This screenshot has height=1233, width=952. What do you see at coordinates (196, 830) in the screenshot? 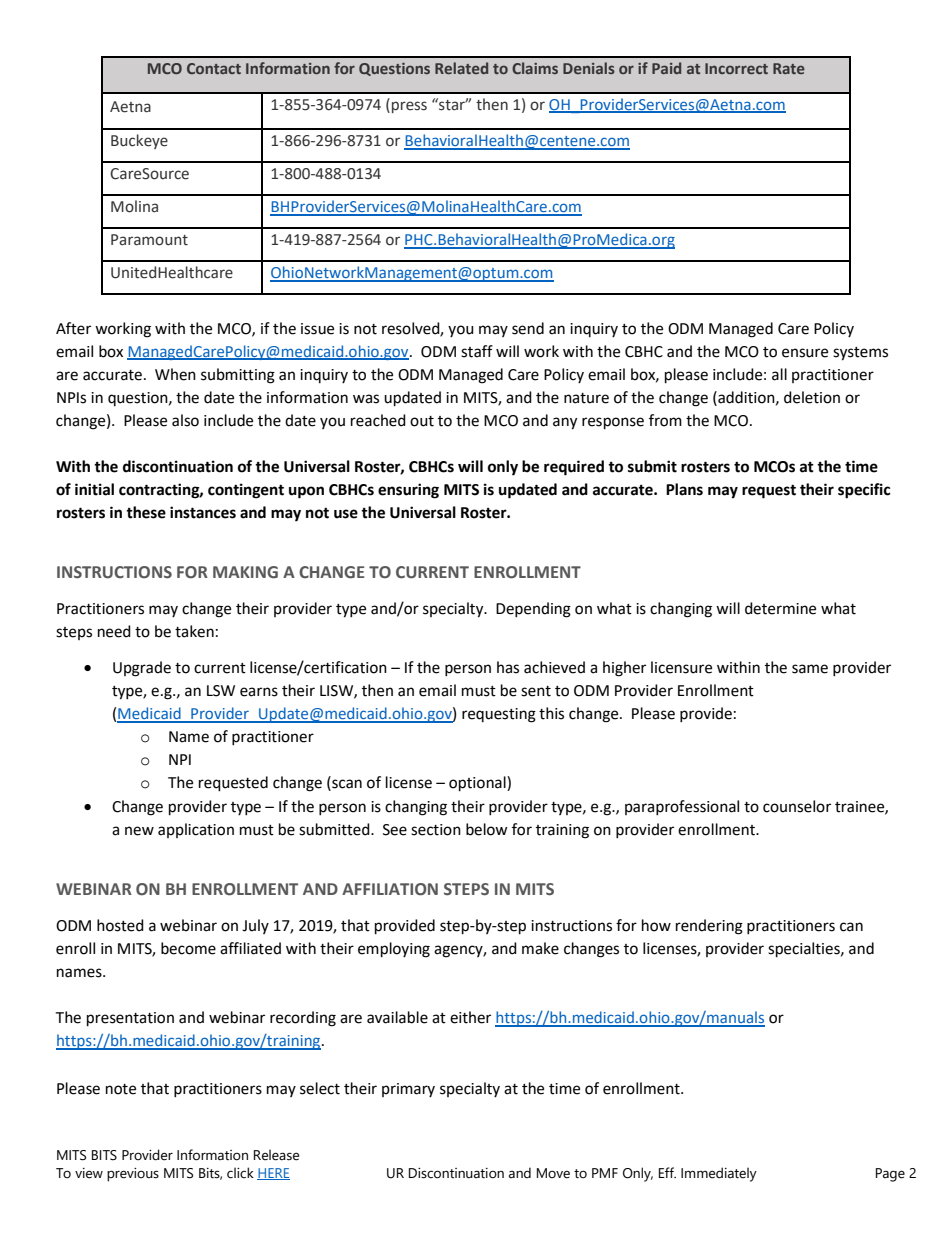
I see `application` at bounding box center [196, 830].
